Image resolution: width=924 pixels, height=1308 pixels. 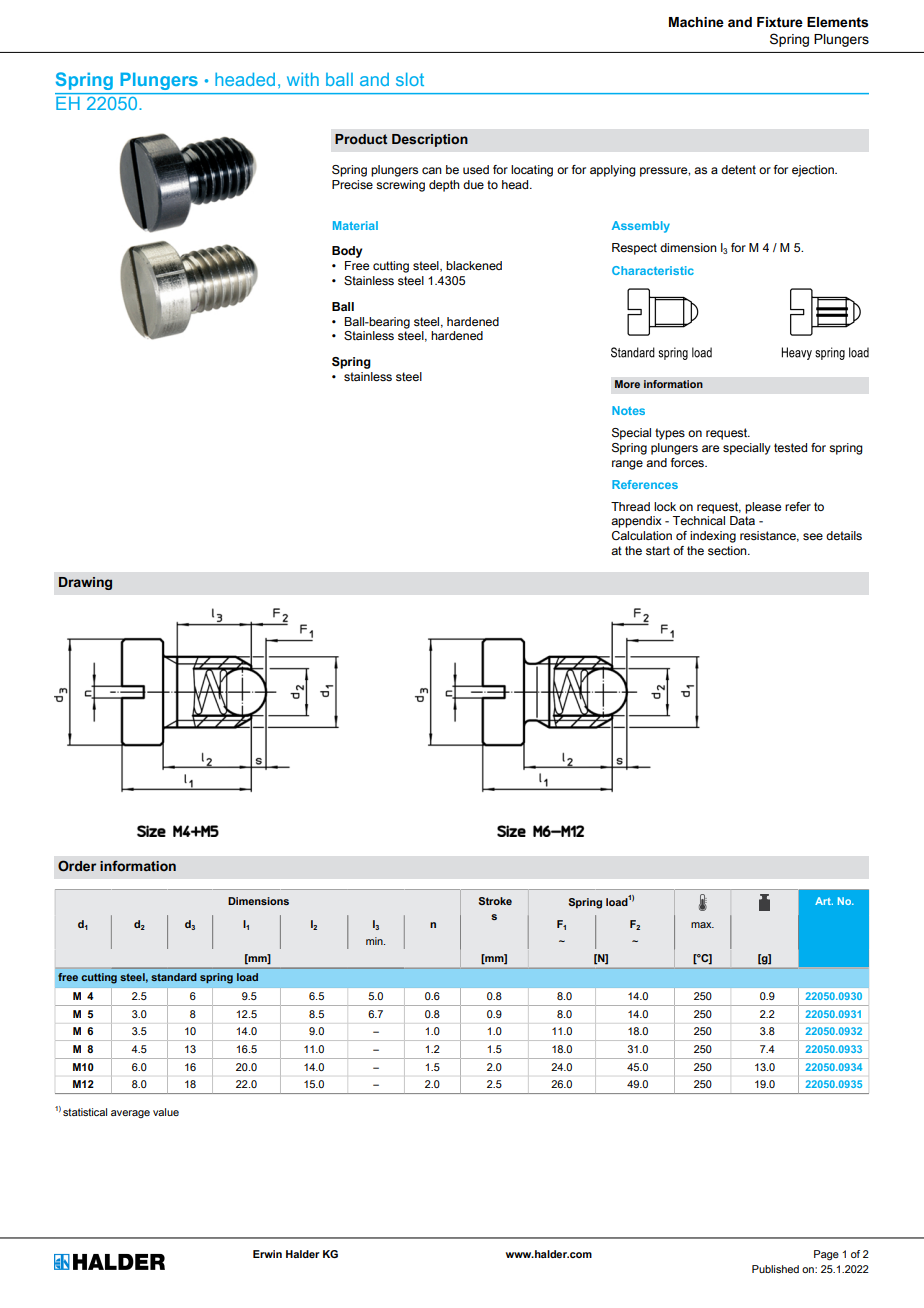 I want to click on Calculation, so click(x=642, y=535).
